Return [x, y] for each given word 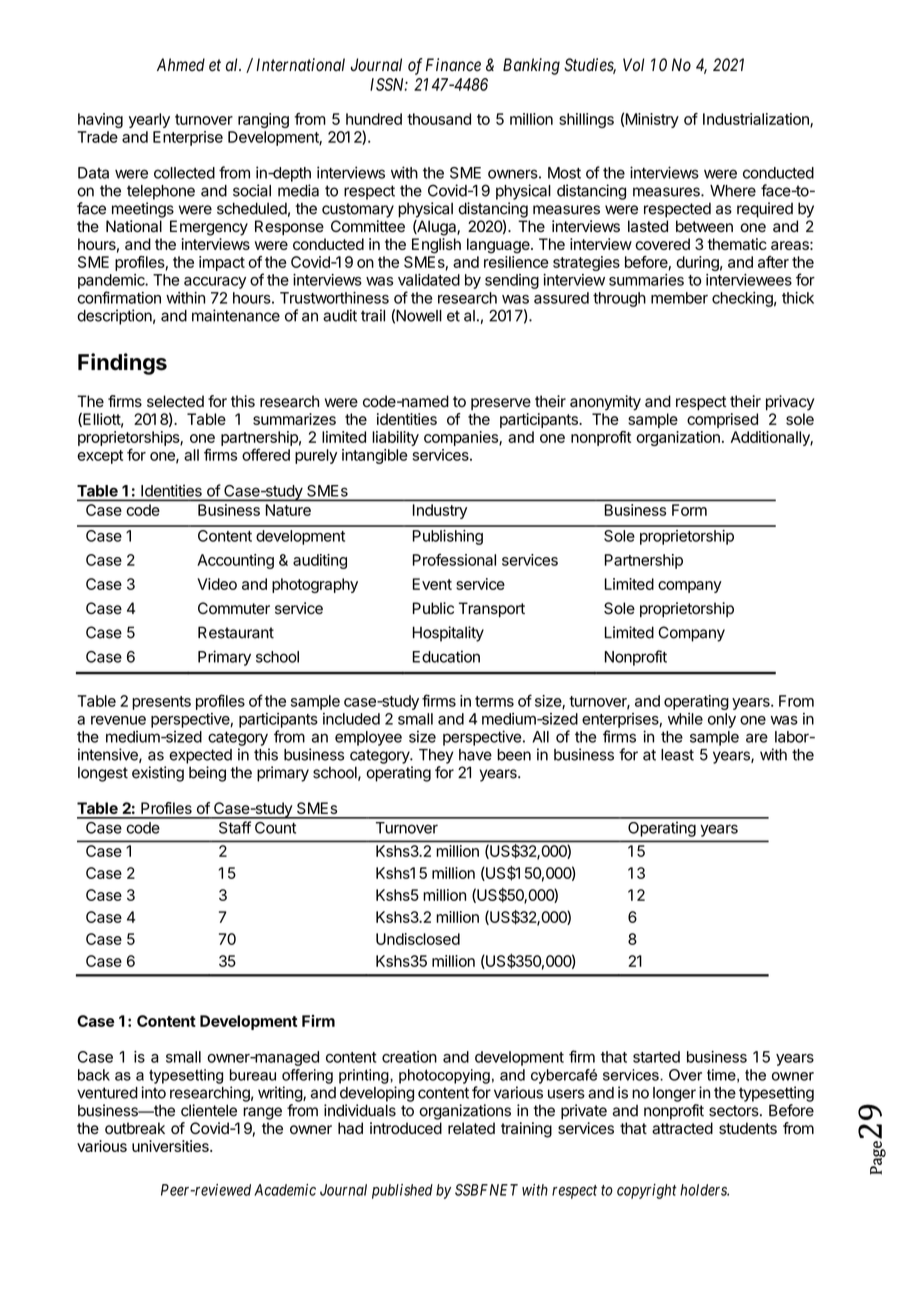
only [722, 720]
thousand [439, 119]
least [677, 755]
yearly [149, 120]
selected [175, 401]
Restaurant [236, 632]
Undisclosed [418, 939]
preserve [501, 404]
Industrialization [757, 120]
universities [171, 1146]
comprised [722, 420]
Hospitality [448, 634]
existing [158, 774]
